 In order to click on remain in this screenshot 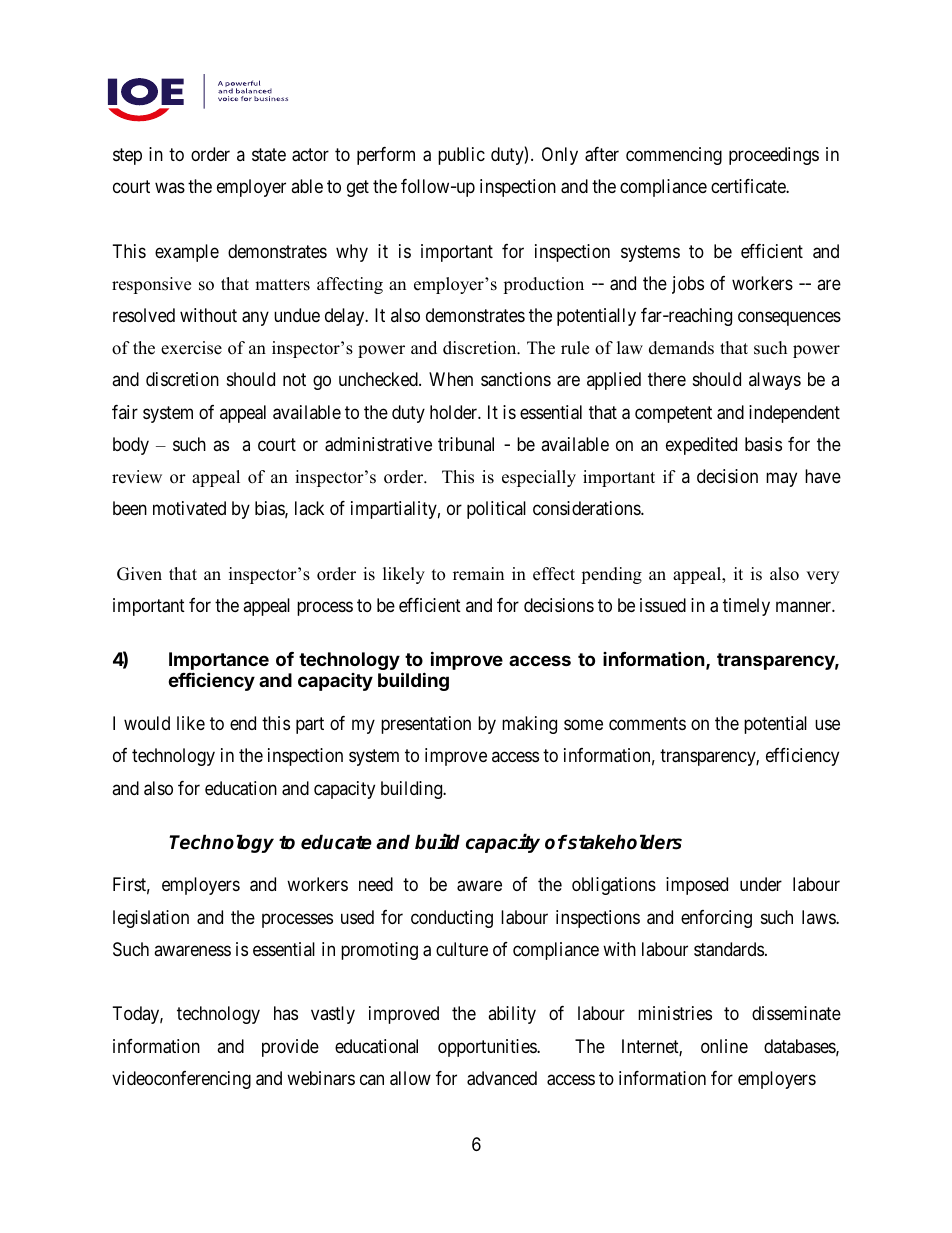, I will do `click(478, 574)`.
